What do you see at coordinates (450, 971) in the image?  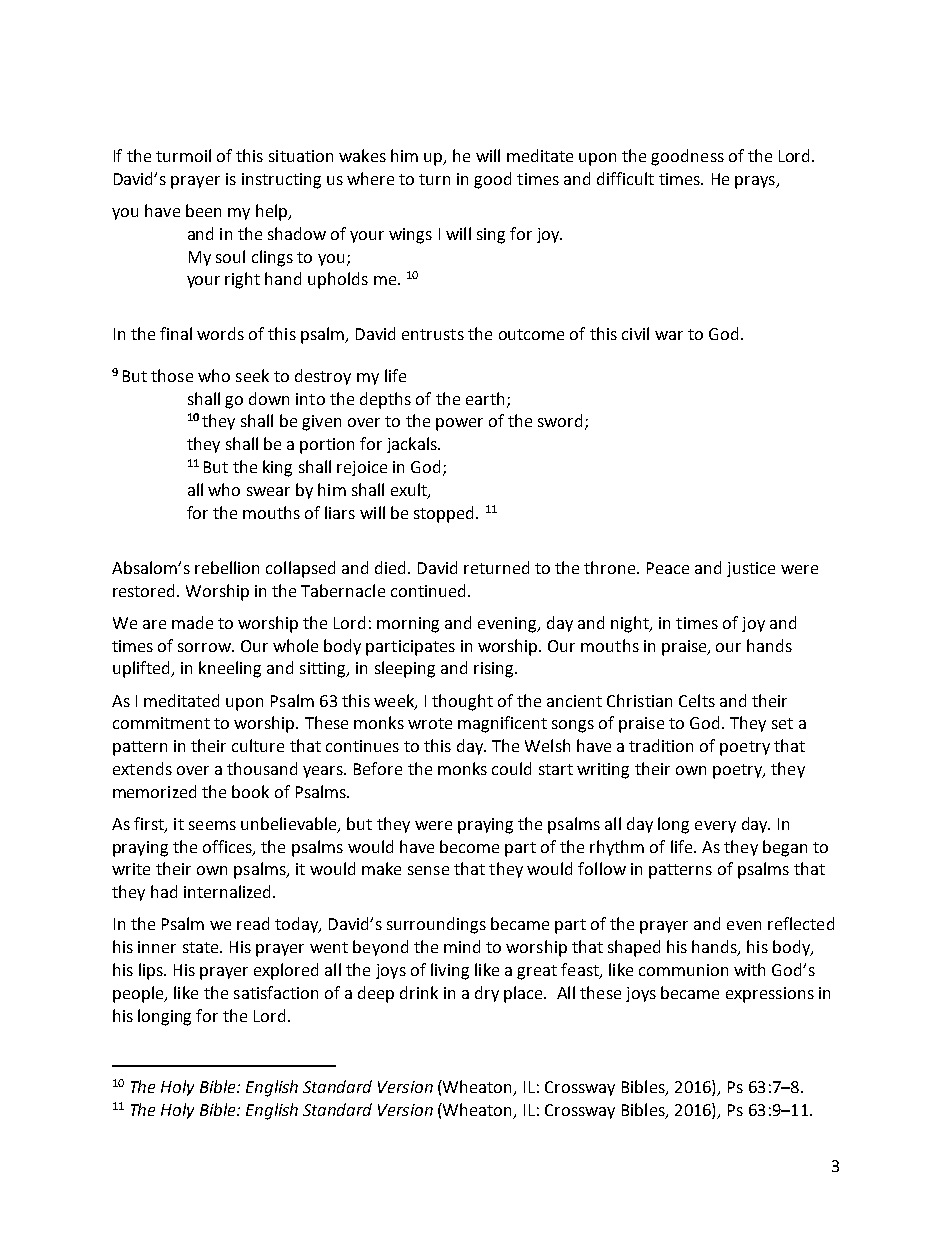 I see `living` at bounding box center [450, 971].
